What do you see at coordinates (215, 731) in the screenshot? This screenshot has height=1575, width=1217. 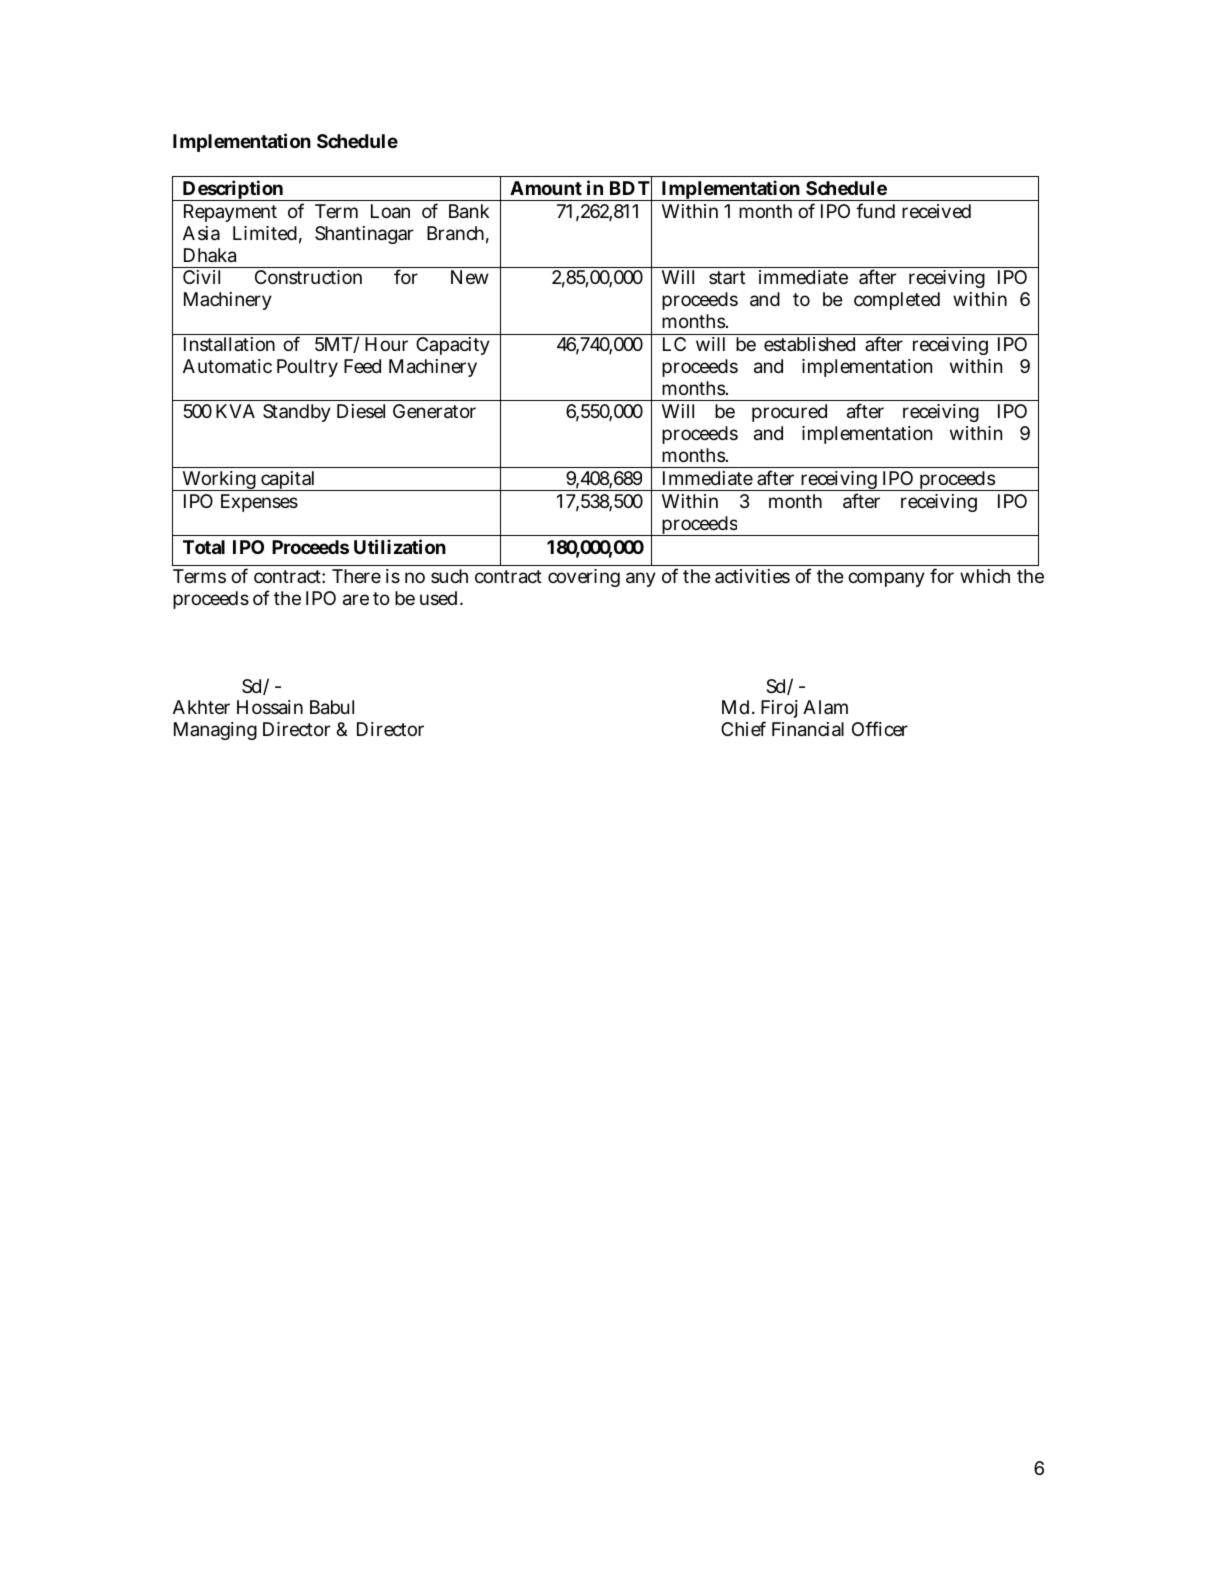 I see `Managing` at bounding box center [215, 731].
